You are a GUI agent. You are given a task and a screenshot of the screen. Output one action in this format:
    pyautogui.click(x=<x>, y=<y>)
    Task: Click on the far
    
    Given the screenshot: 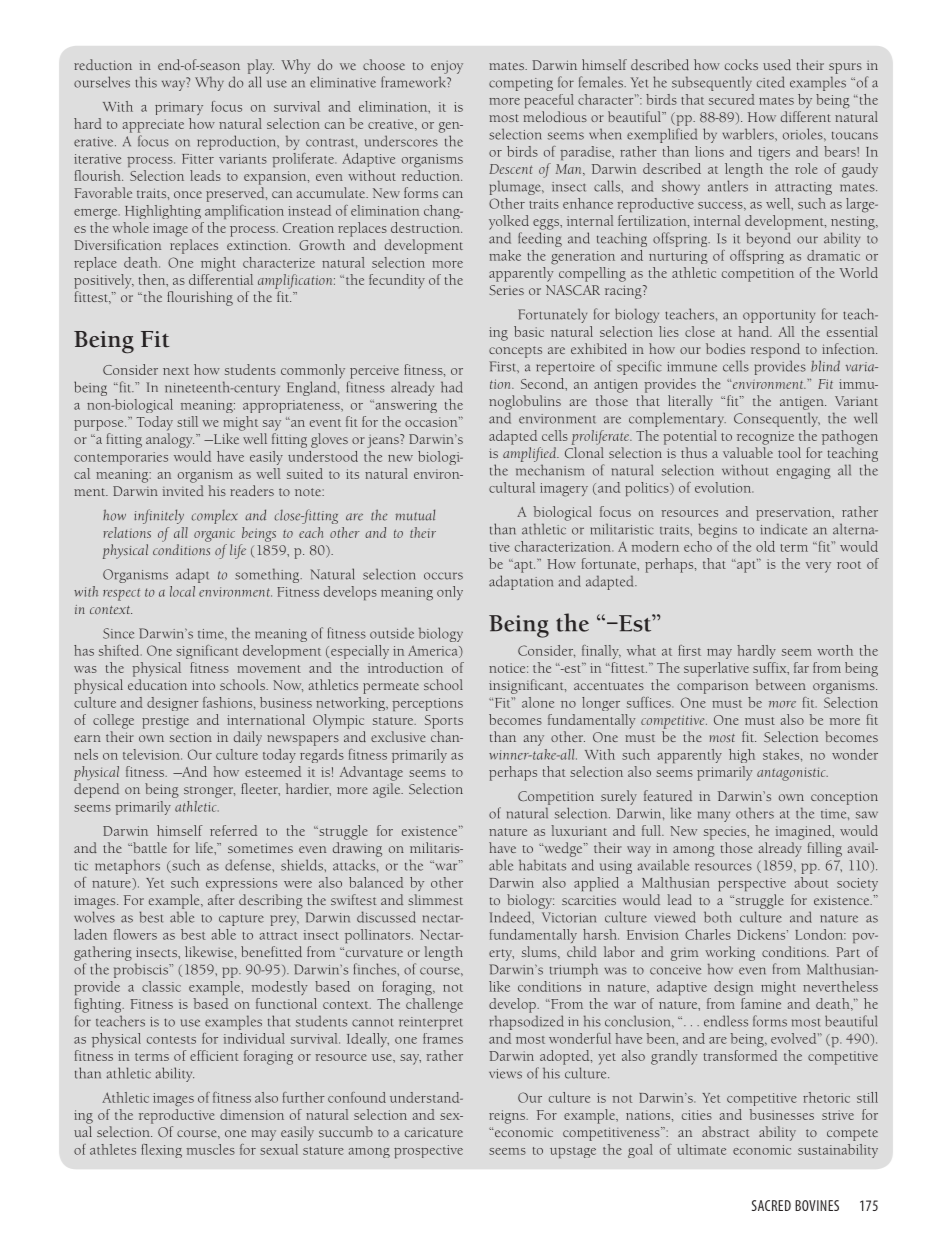 What is the action you would take?
    pyautogui.click(x=801, y=667)
